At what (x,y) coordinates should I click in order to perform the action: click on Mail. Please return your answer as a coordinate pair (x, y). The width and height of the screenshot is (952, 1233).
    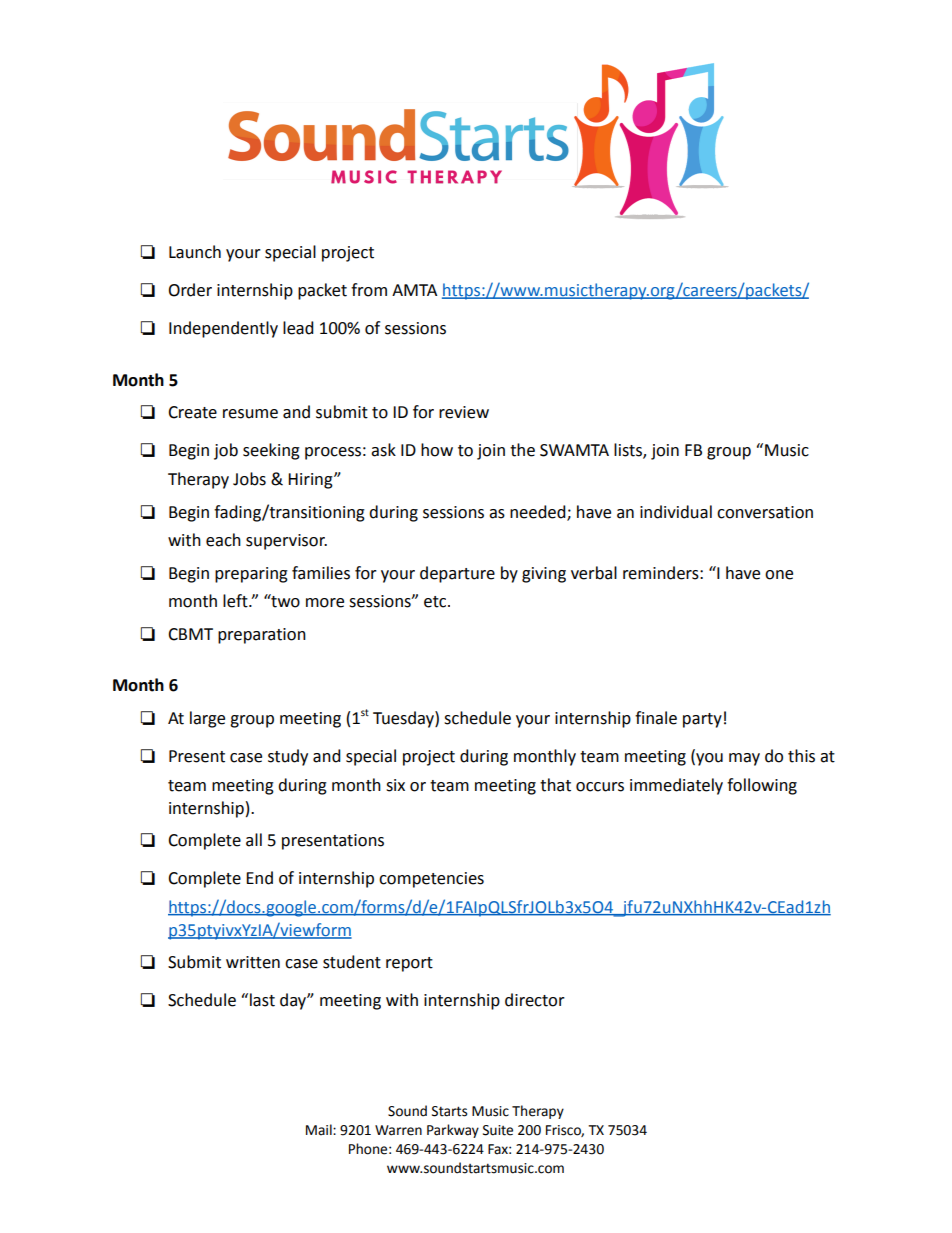
    Looking at the image, I should click on (320, 1130).
